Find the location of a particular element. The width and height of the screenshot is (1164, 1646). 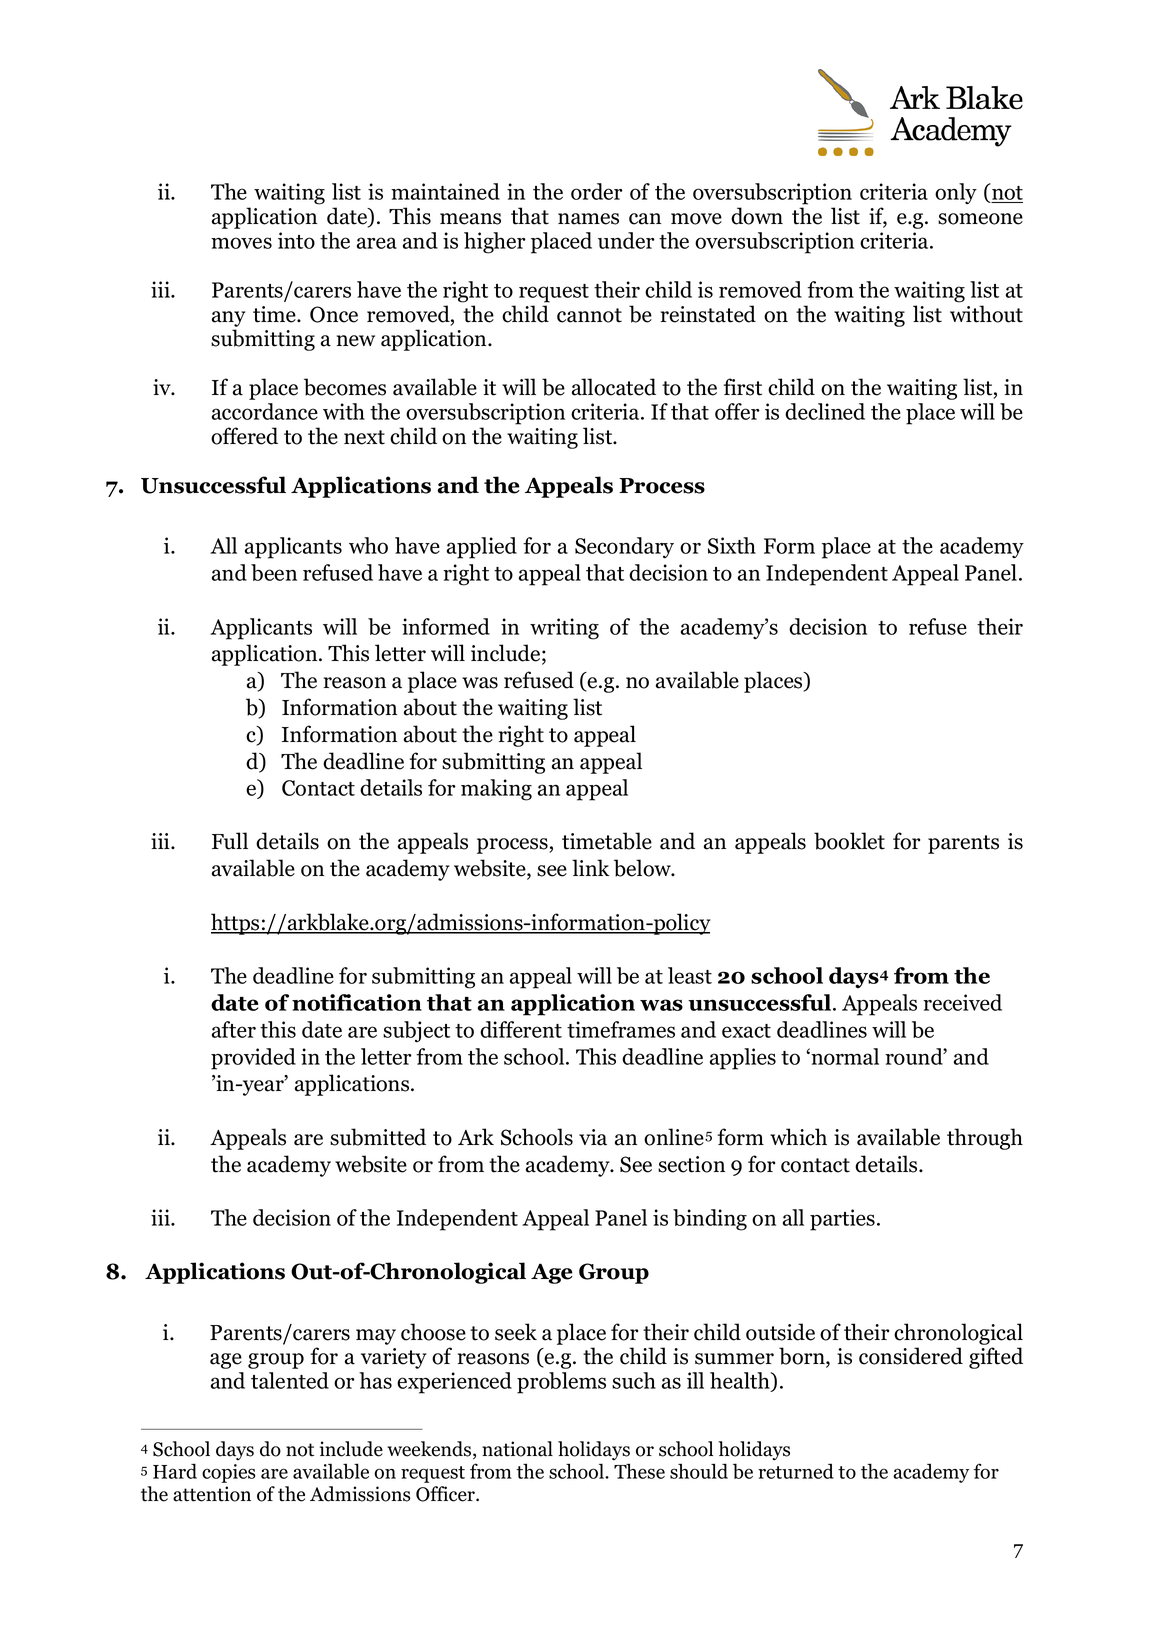

into is located at coordinates (296, 240).
